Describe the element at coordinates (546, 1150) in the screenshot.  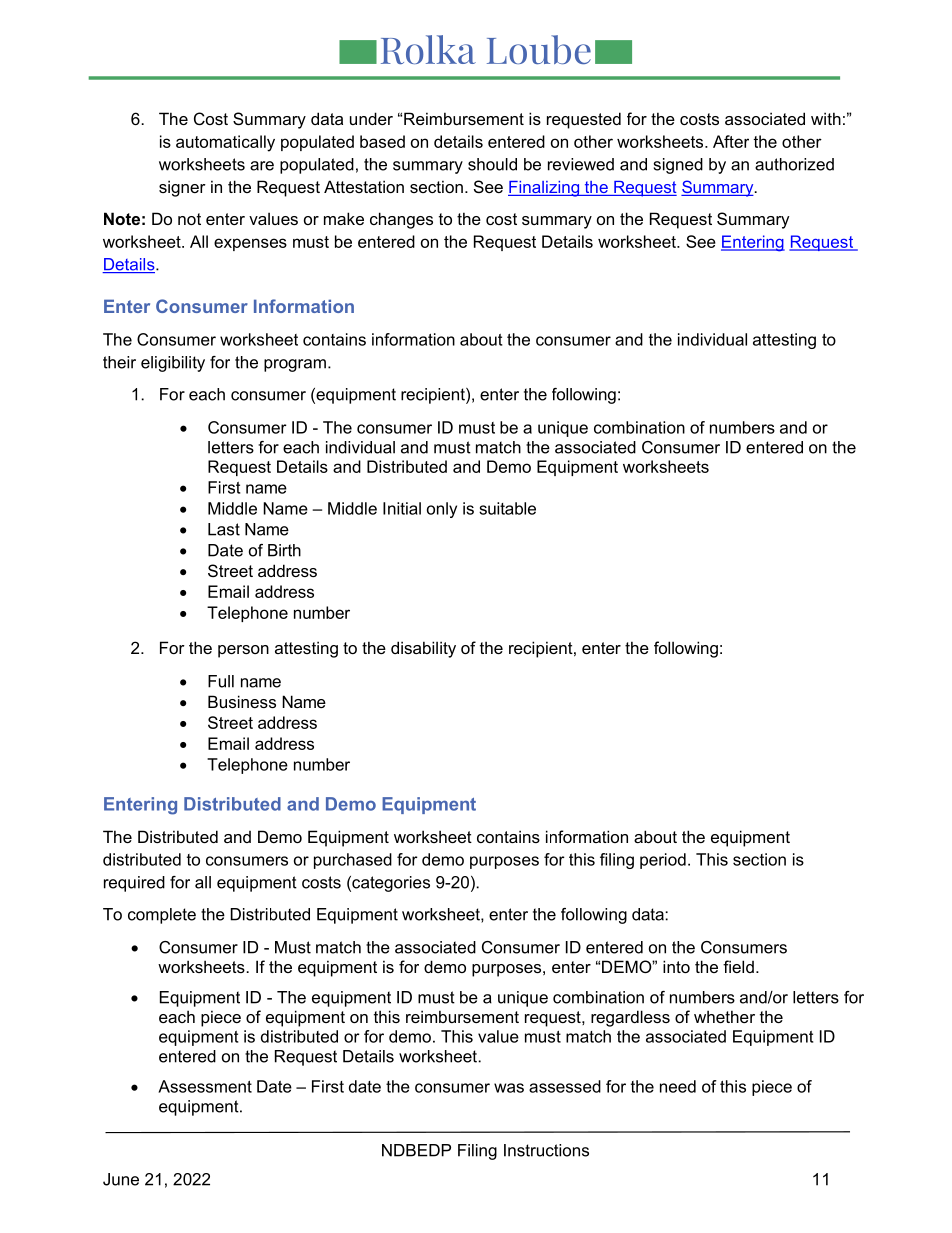
I see `Instructions` at that location.
